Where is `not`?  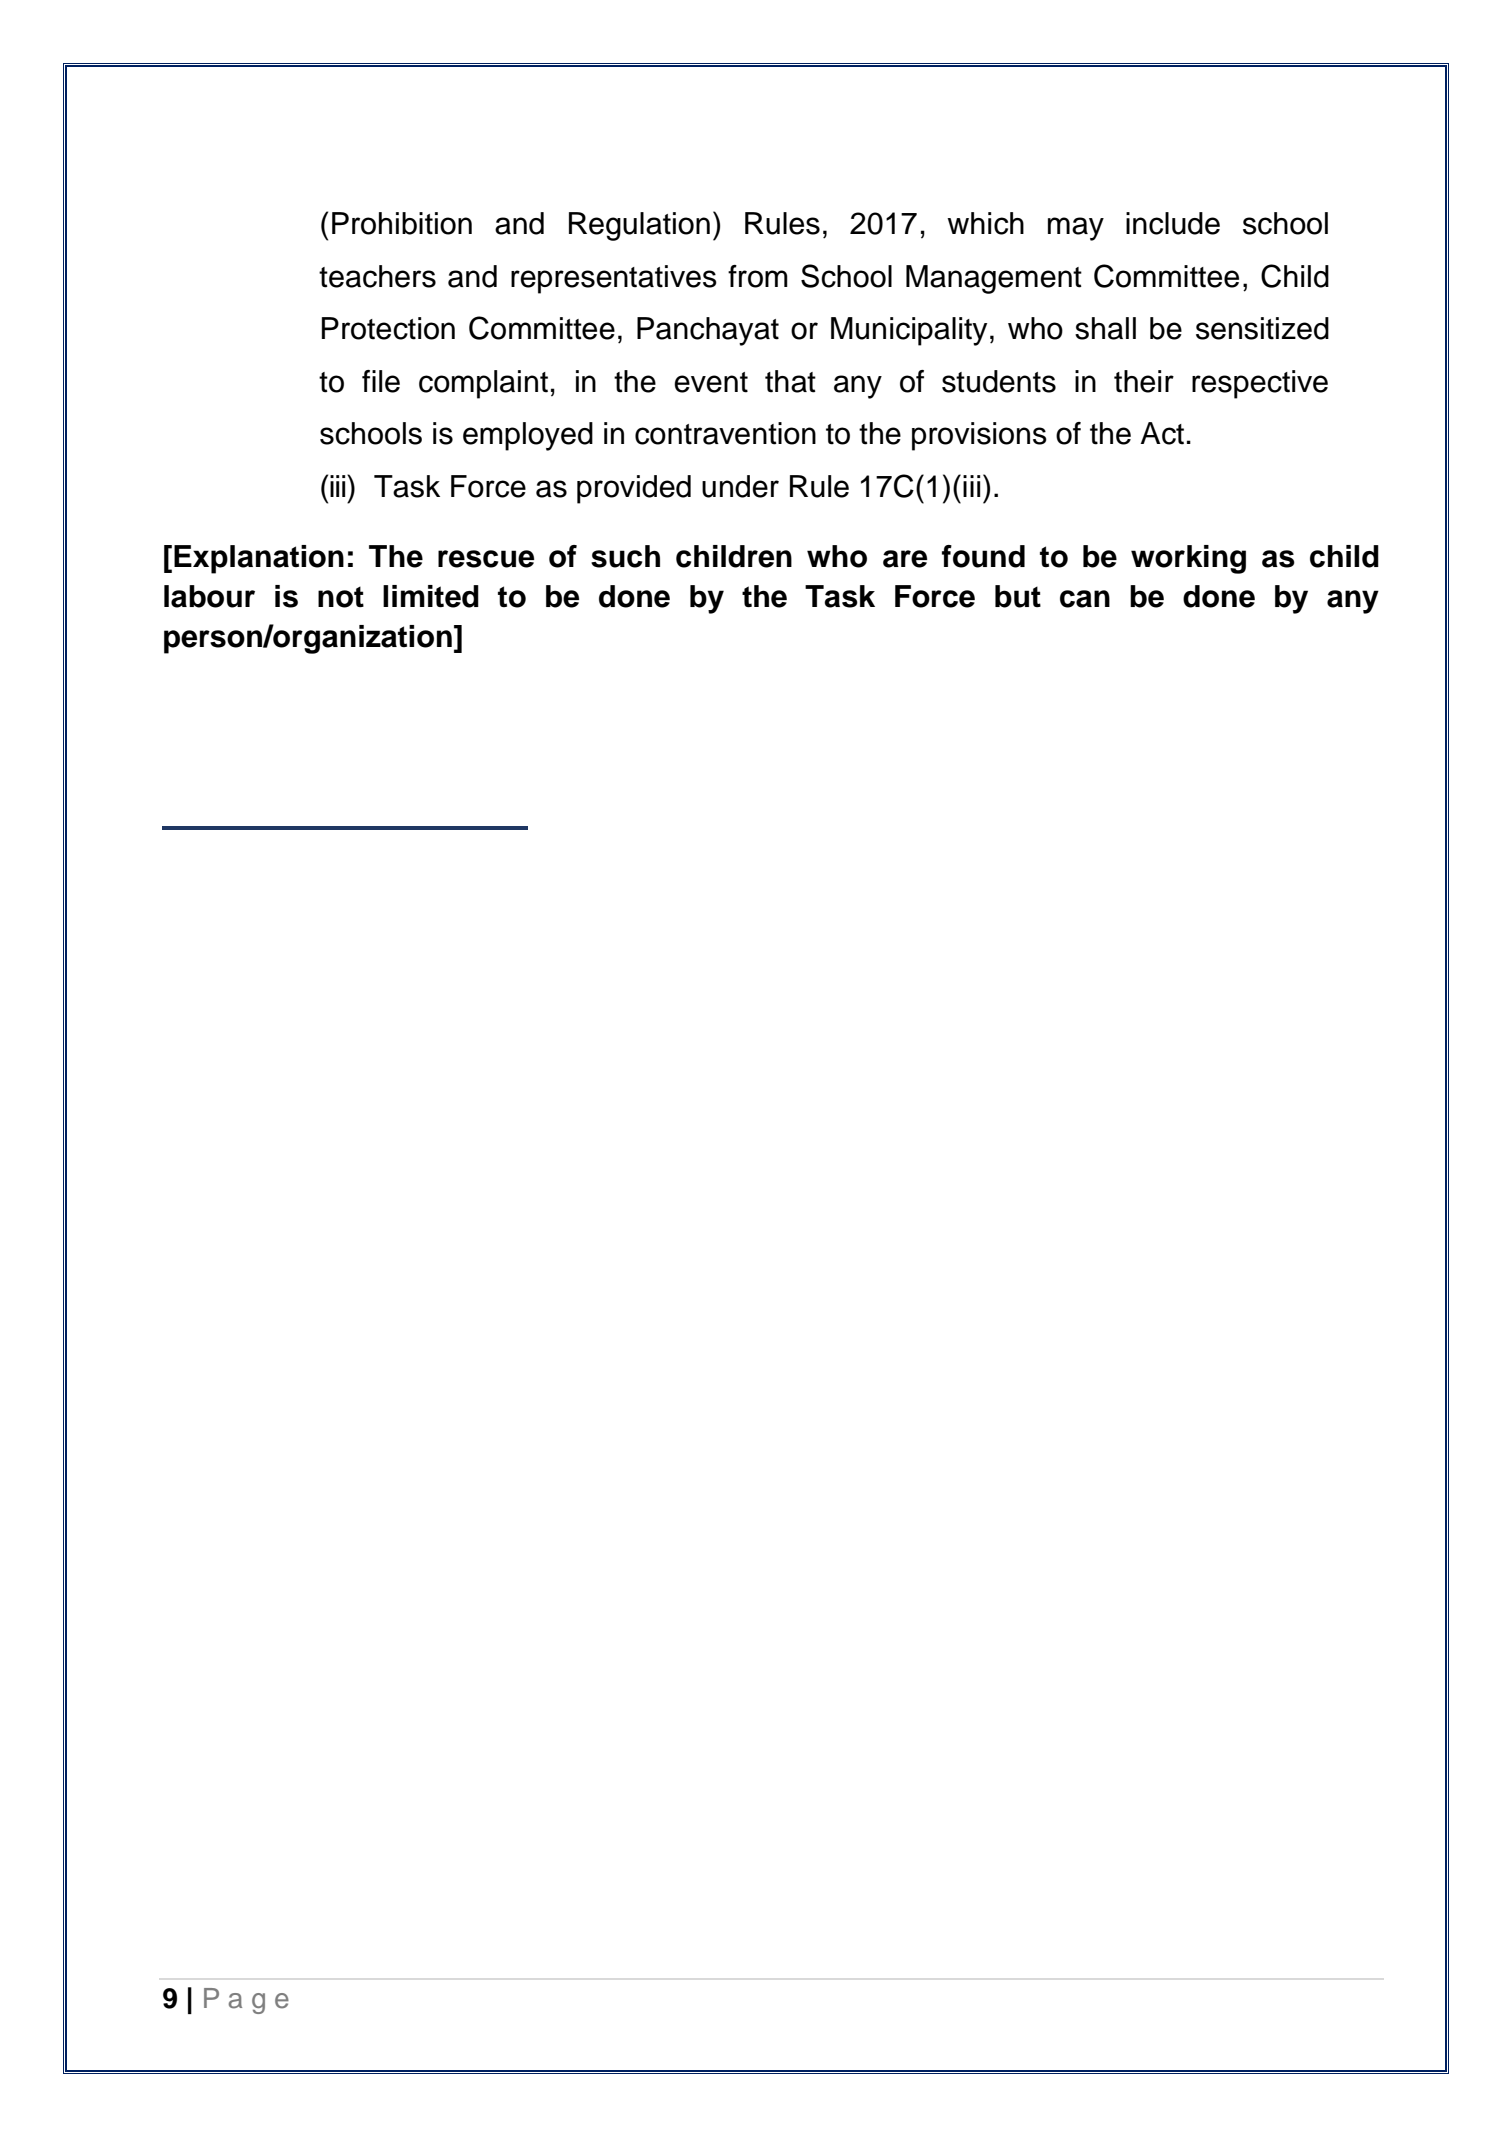 not is located at coordinates (341, 597).
